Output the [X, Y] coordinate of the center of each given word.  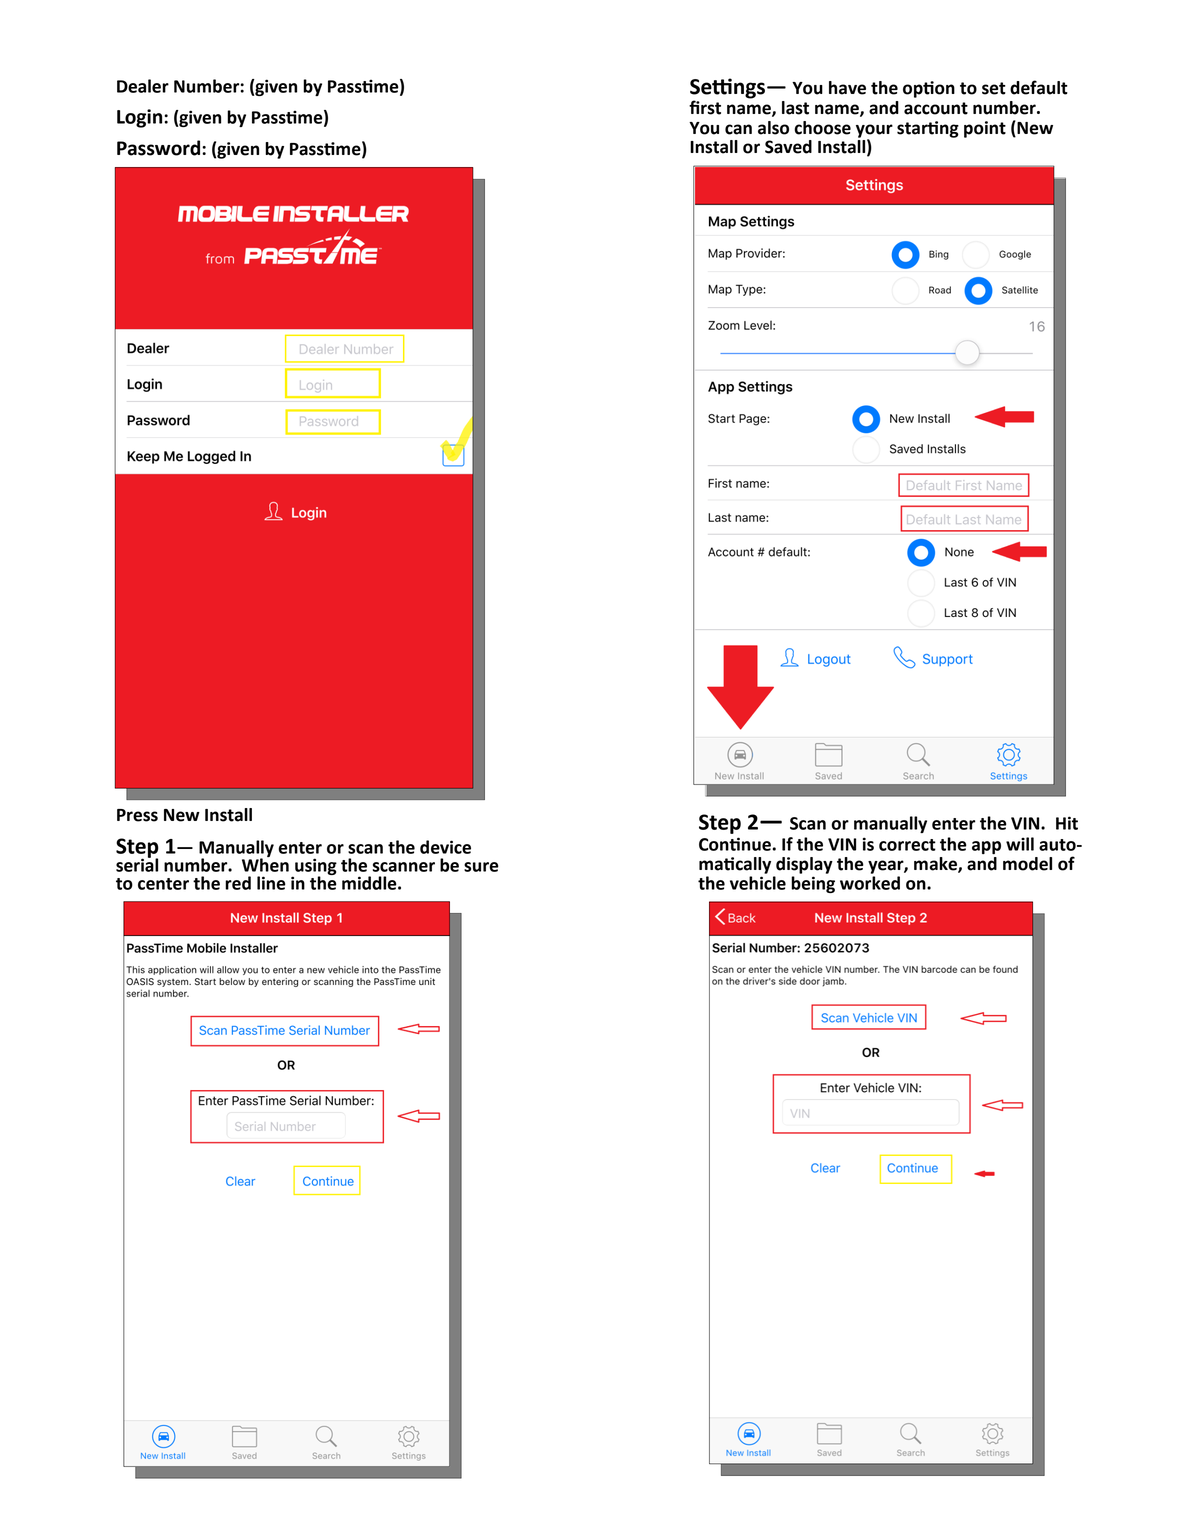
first [705, 107]
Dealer [143, 86]
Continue [736, 844]
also [773, 128]
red [238, 883]
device [445, 847]
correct [907, 845]
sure [481, 867]
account [936, 108]
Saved [788, 147]
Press [137, 815]
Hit [1067, 823]
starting [928, 129]
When [265, 864]
